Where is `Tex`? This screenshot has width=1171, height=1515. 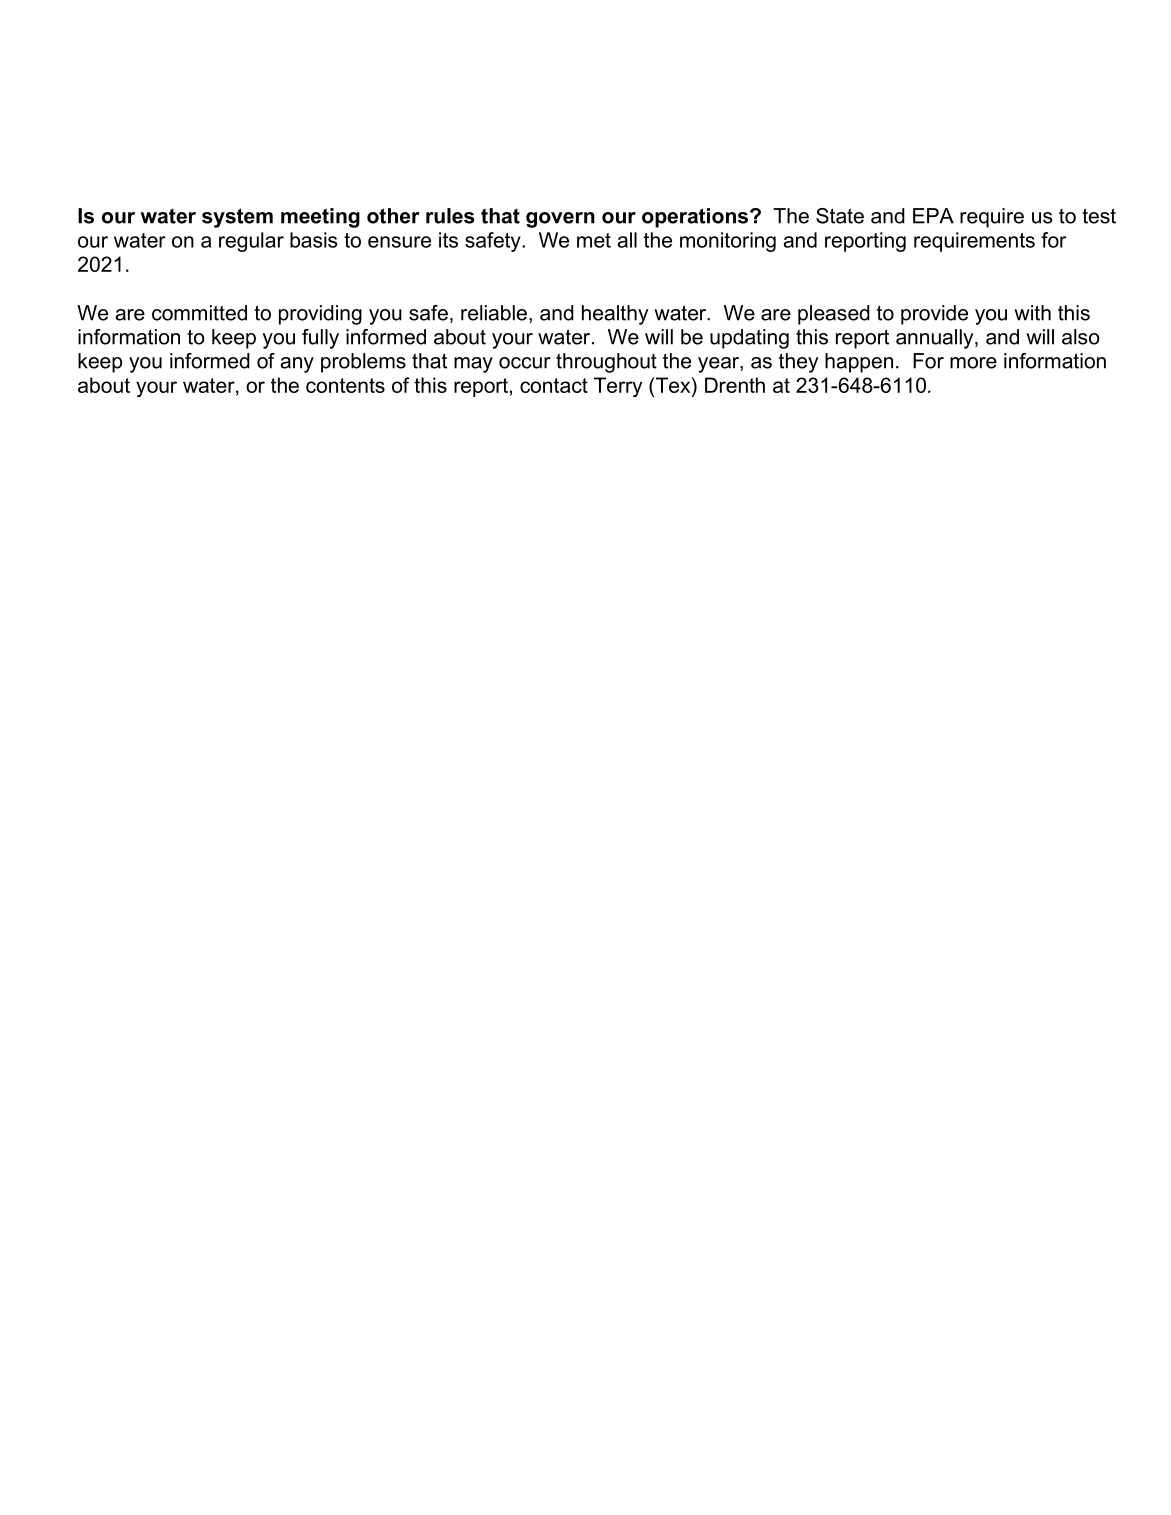
Tex is located at coordinates (673, 385).
